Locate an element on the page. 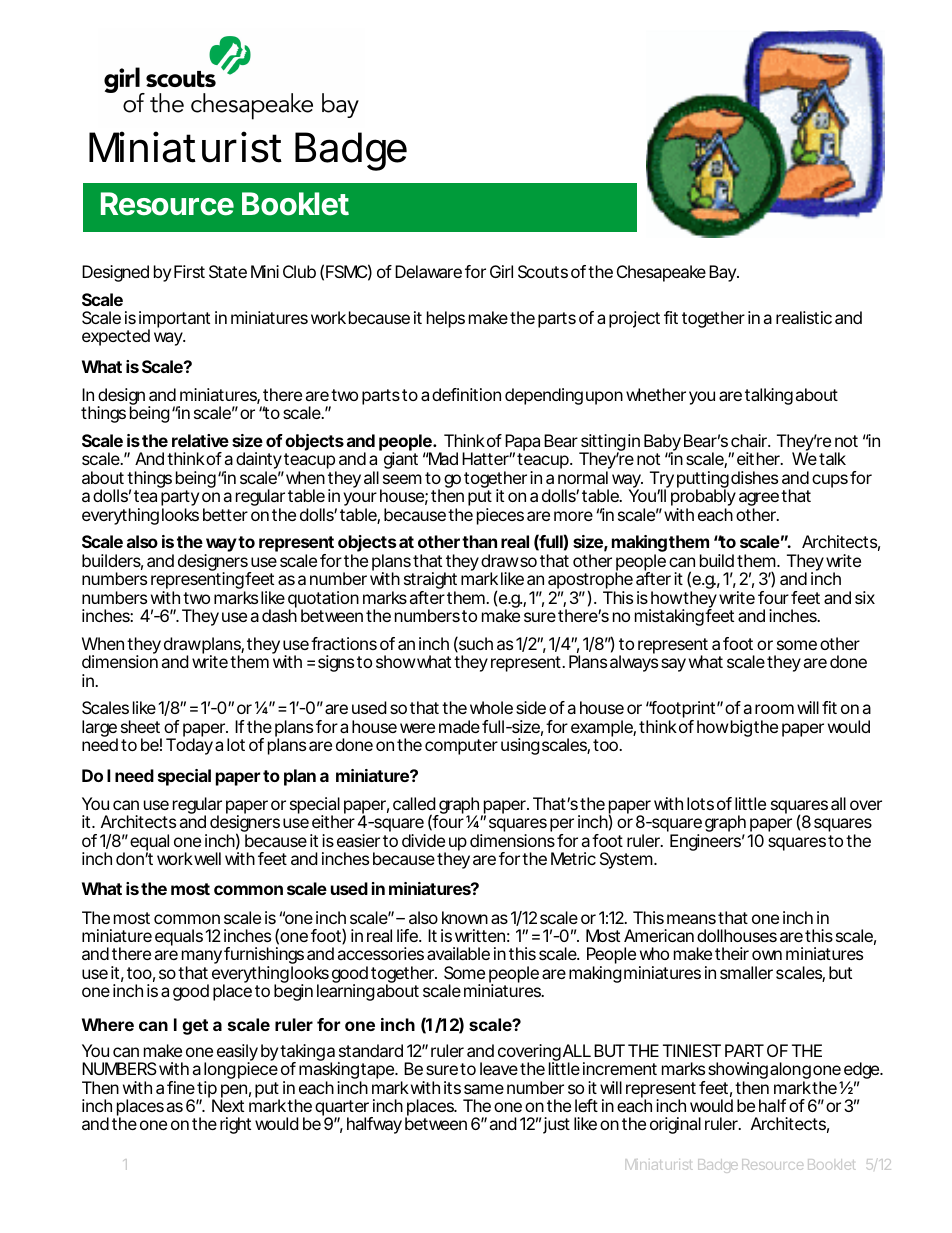 This document has width=952, height=1233. six is located at coordinates (865, 597).
